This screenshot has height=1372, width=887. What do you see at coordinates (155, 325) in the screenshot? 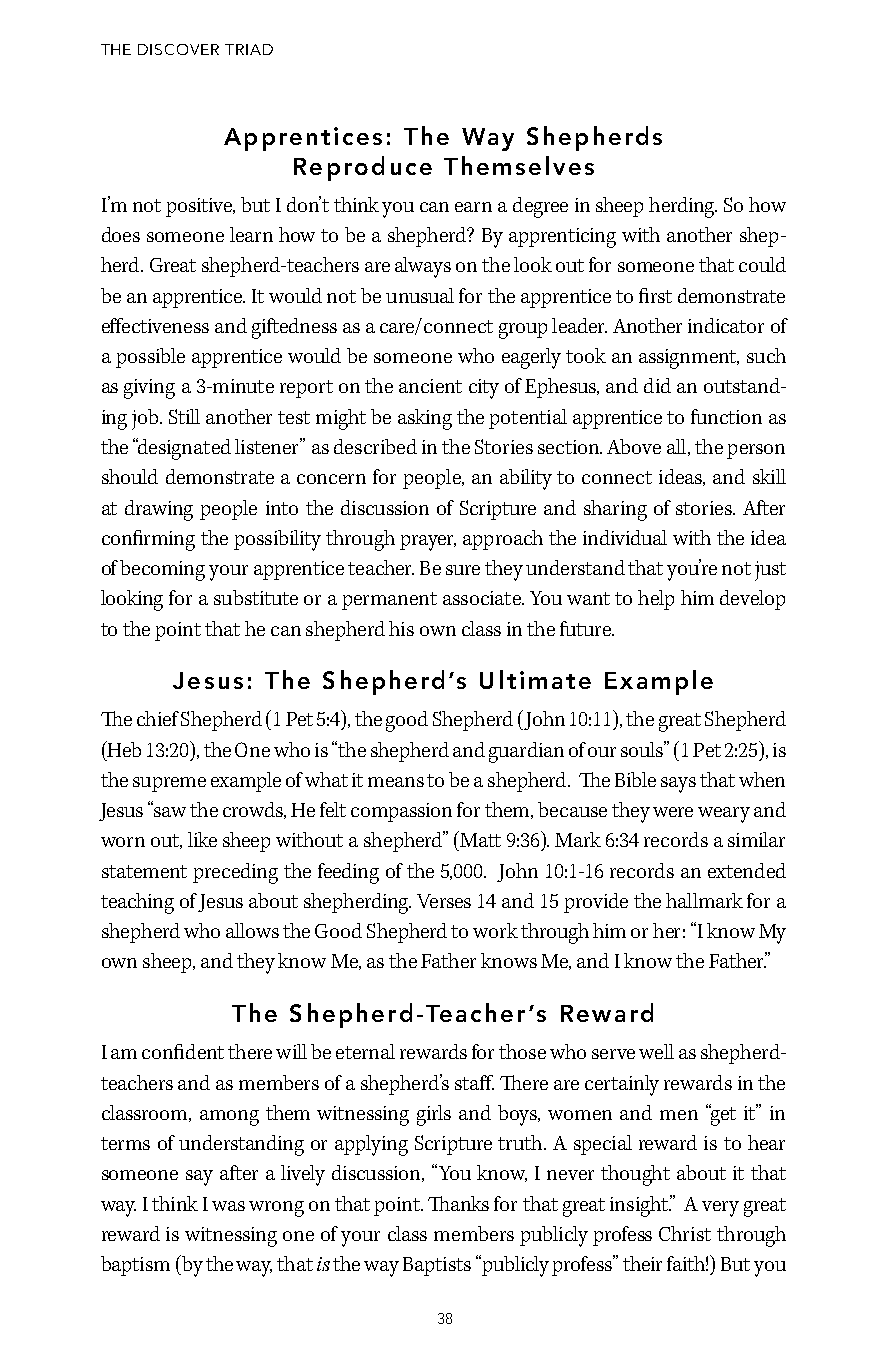
I see `effectiveness` at bounding box center [155, 325].
